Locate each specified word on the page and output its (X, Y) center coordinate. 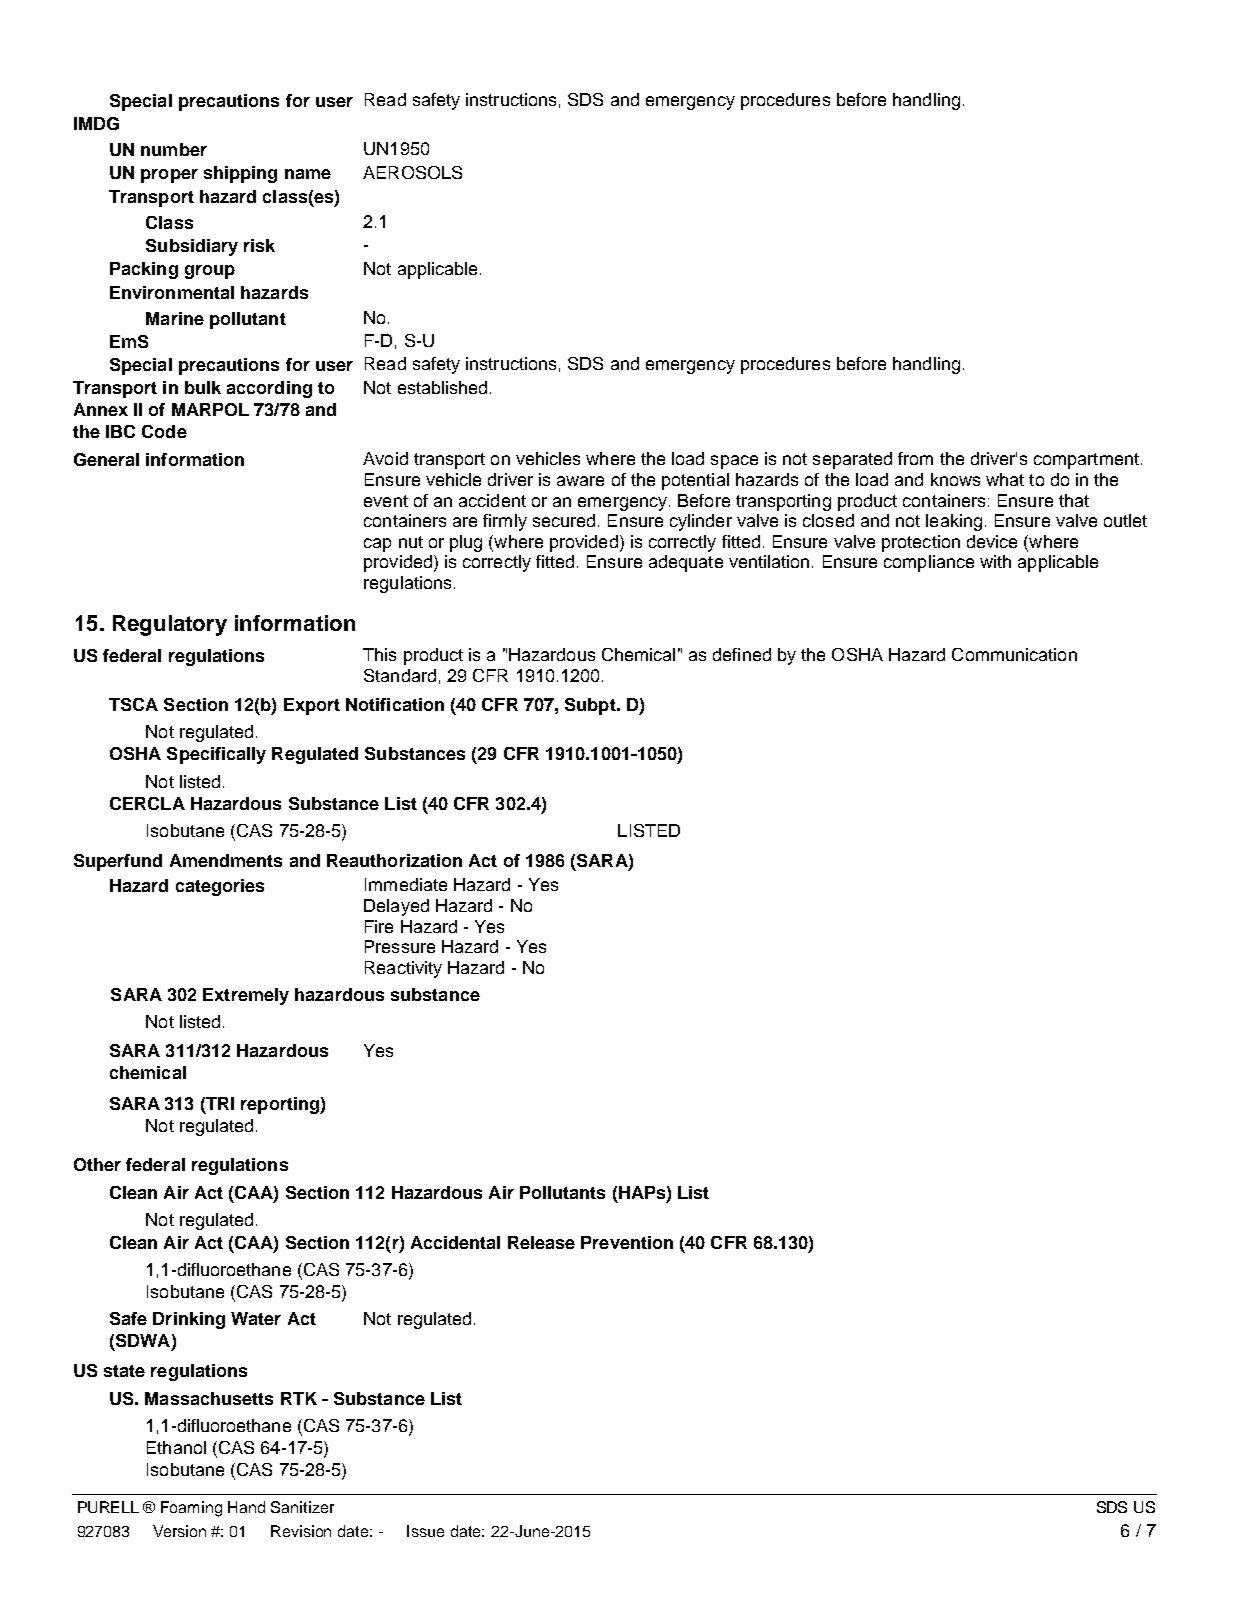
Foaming (191, 1509)
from (915, 458)
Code (164, 431)
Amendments (226, 860)
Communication (1014, 654)
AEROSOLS (412, 172)
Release (541, 1242)
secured (564, 520)
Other (97, 1164)
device (992, 541)
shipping (240, 174)
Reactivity (403, 969)
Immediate (406, 884)
